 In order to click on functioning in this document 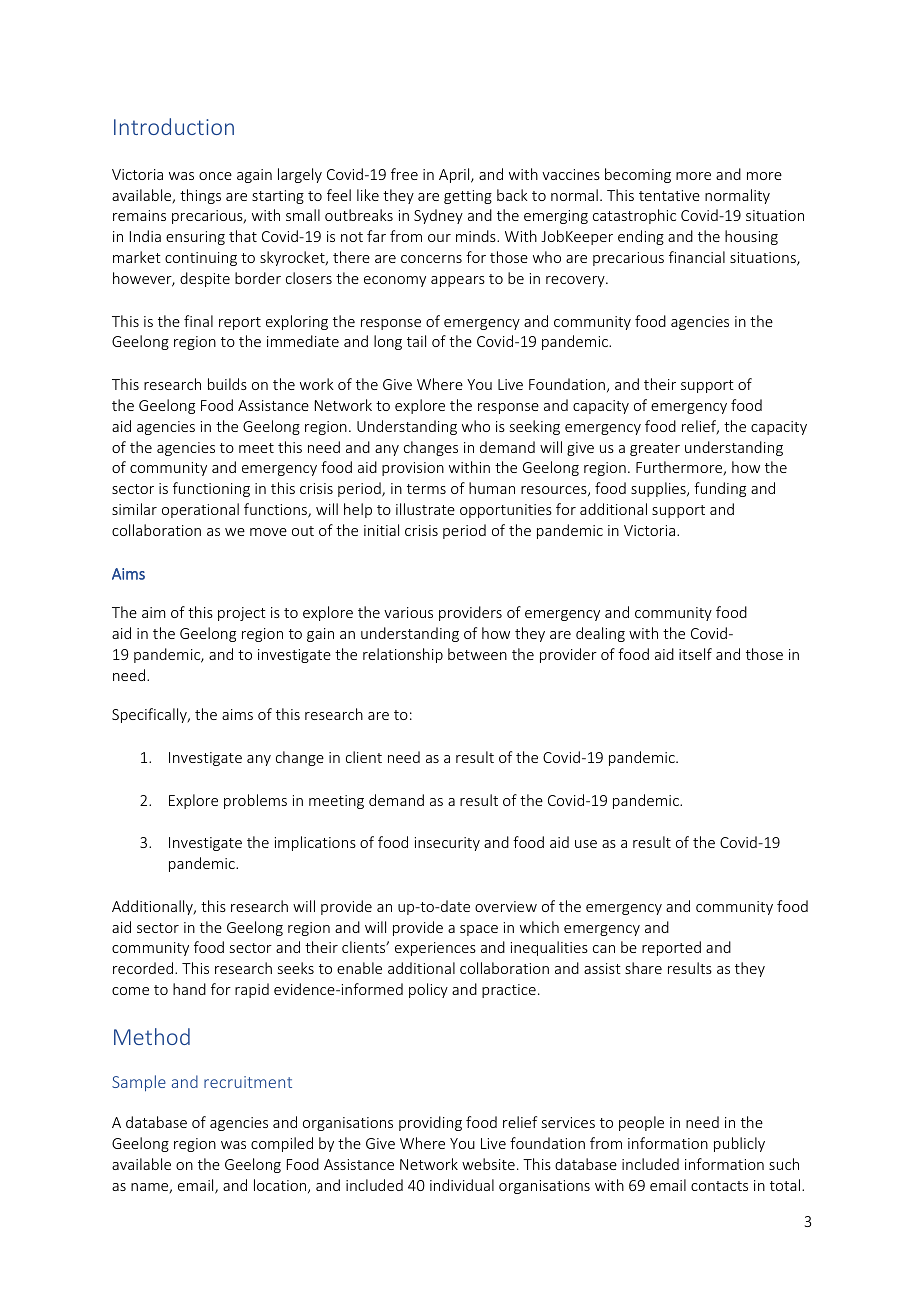, I will do `click(211, 489)`.
